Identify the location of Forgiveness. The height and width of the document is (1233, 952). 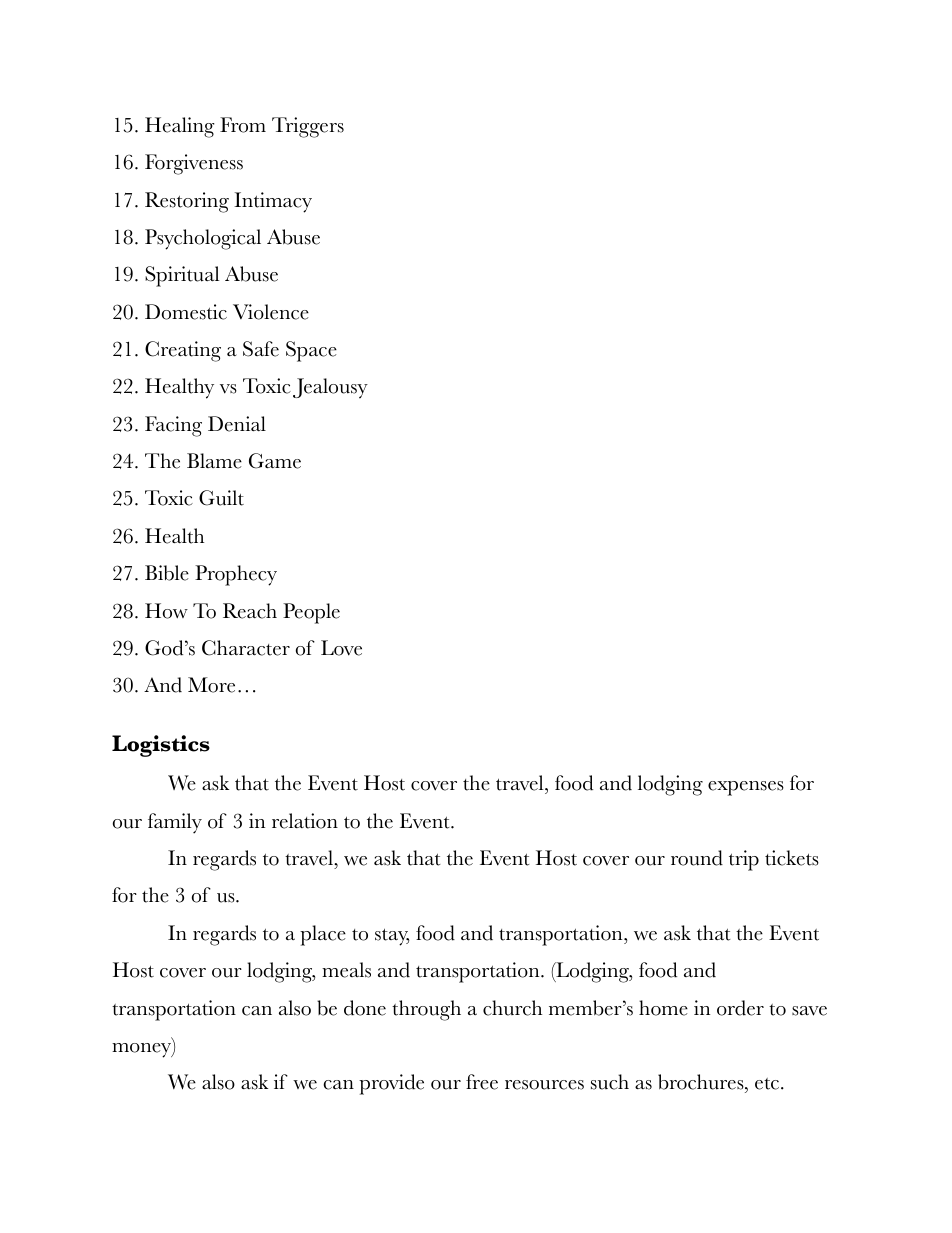
(194, 164).
